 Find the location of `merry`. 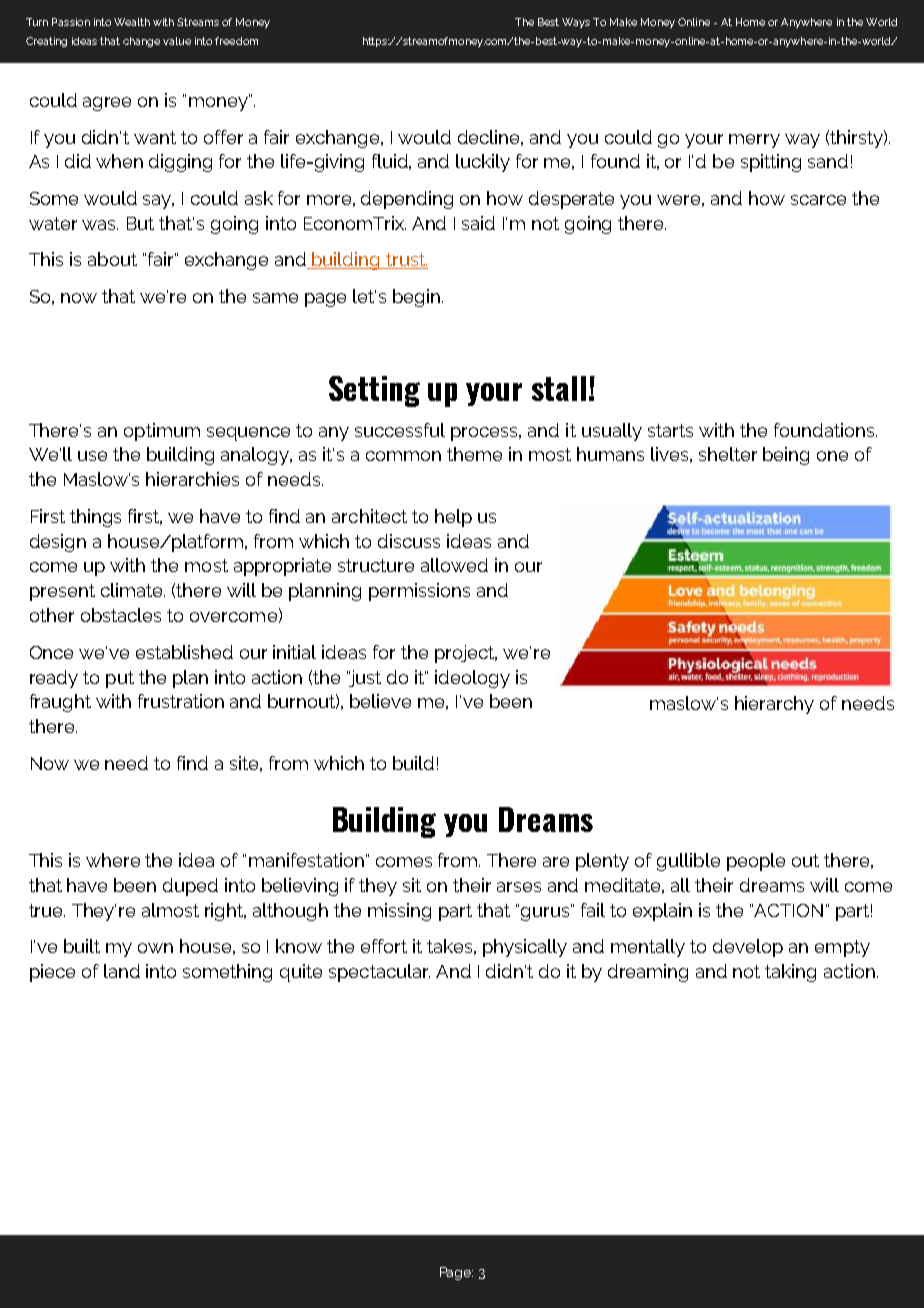

merry is located at coordinates (754, 141).
